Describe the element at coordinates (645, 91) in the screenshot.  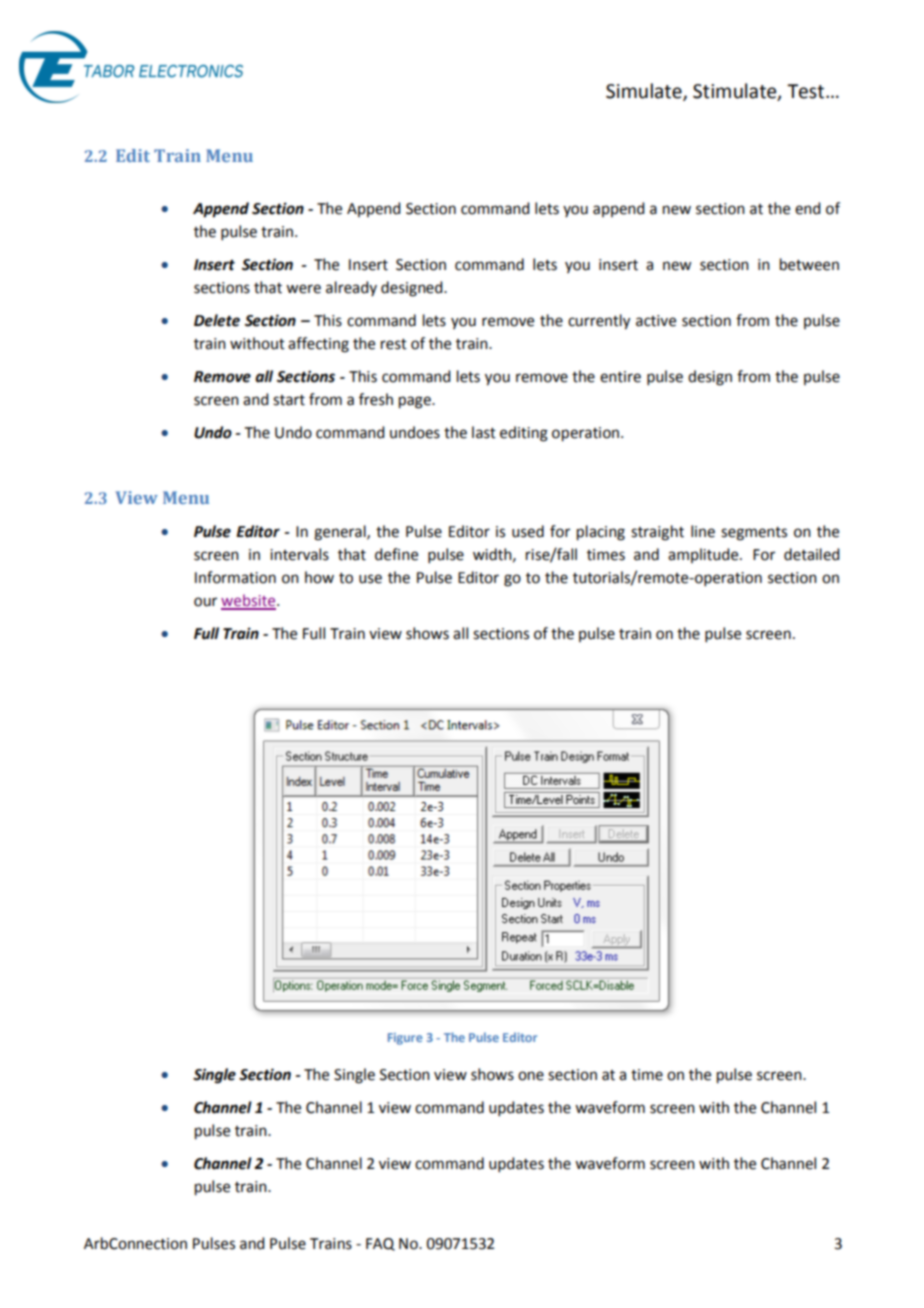
I see `Simulate` at that location.
